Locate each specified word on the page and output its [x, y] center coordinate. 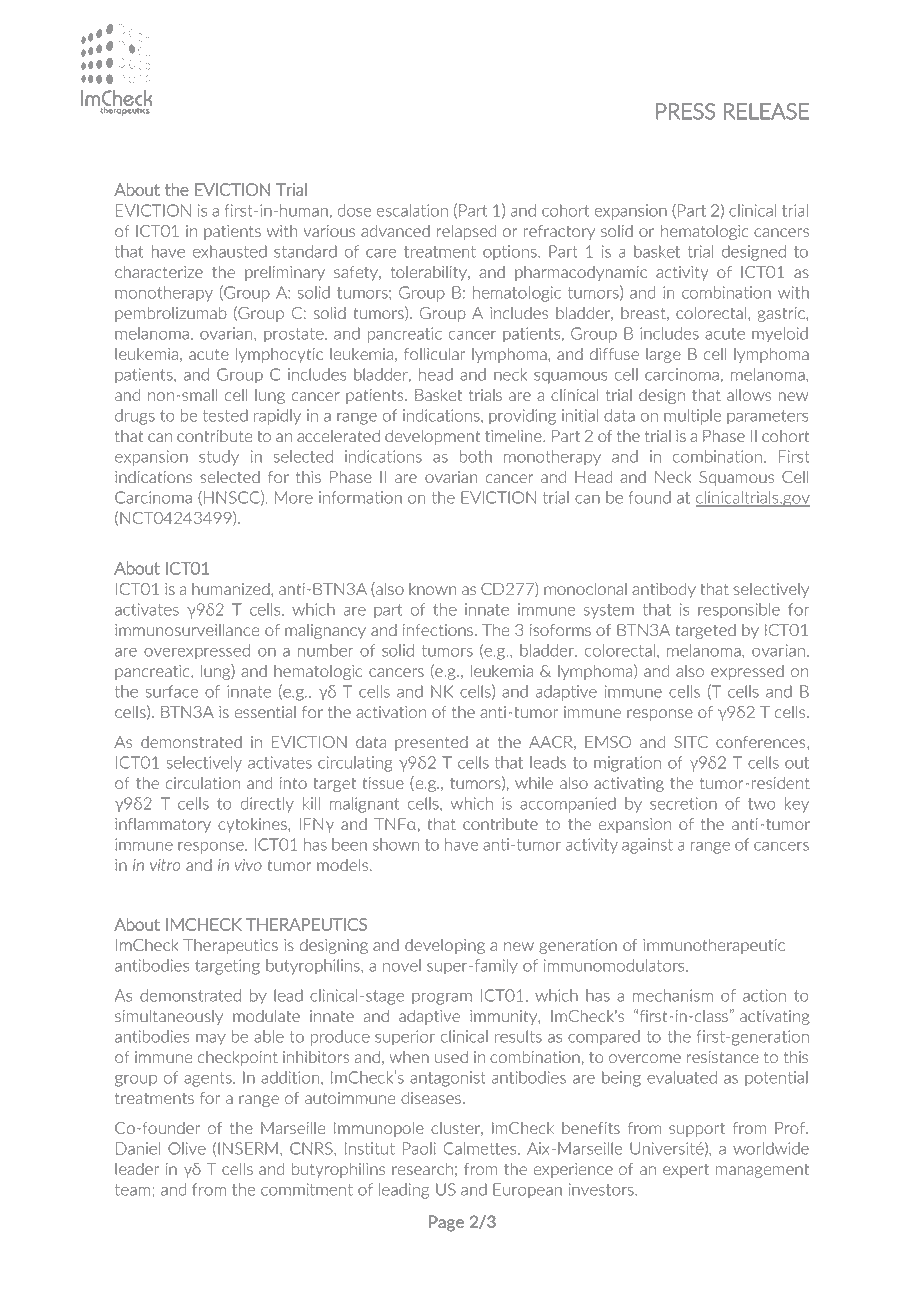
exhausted [230, 251]
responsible [739, 611]
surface [171, 691]
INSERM [248, 1148]
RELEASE [766, 111]
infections [438, 630]
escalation [412, 210]
